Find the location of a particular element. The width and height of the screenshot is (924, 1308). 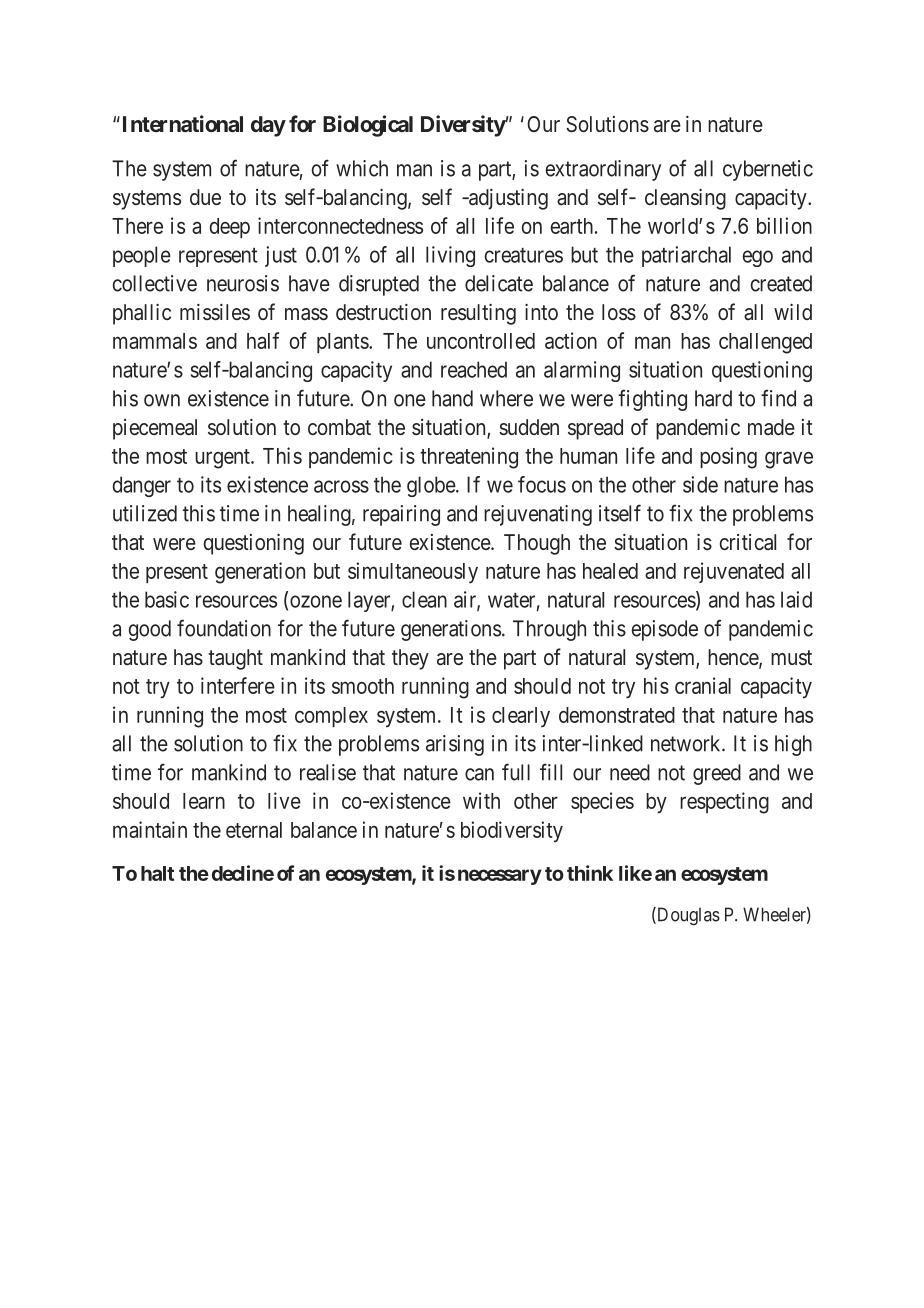

urgent is located at coordinates (223, 459).
